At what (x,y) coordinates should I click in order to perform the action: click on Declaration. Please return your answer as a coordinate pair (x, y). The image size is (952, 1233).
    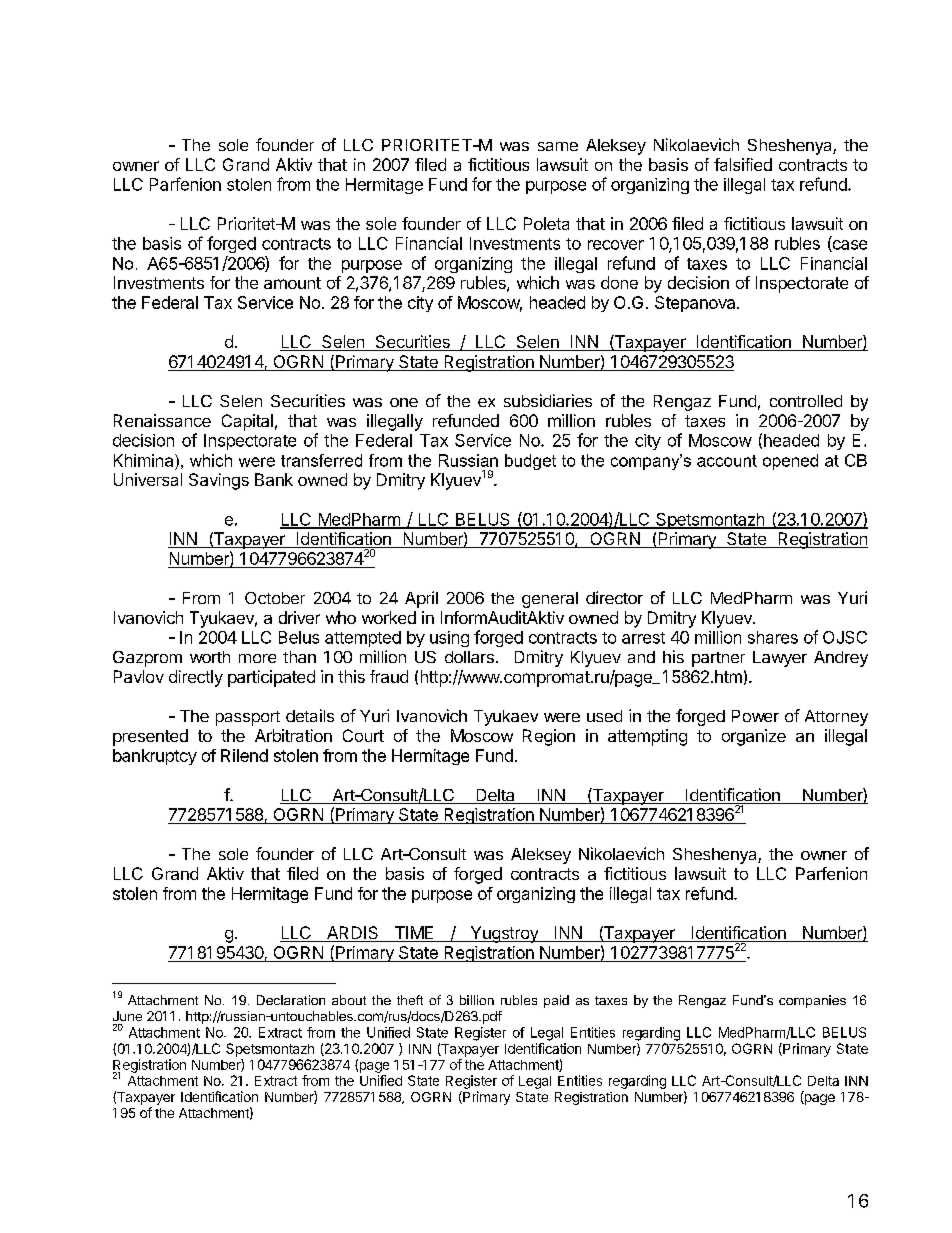
    Looking at the image, I should click on (291, 1000).
